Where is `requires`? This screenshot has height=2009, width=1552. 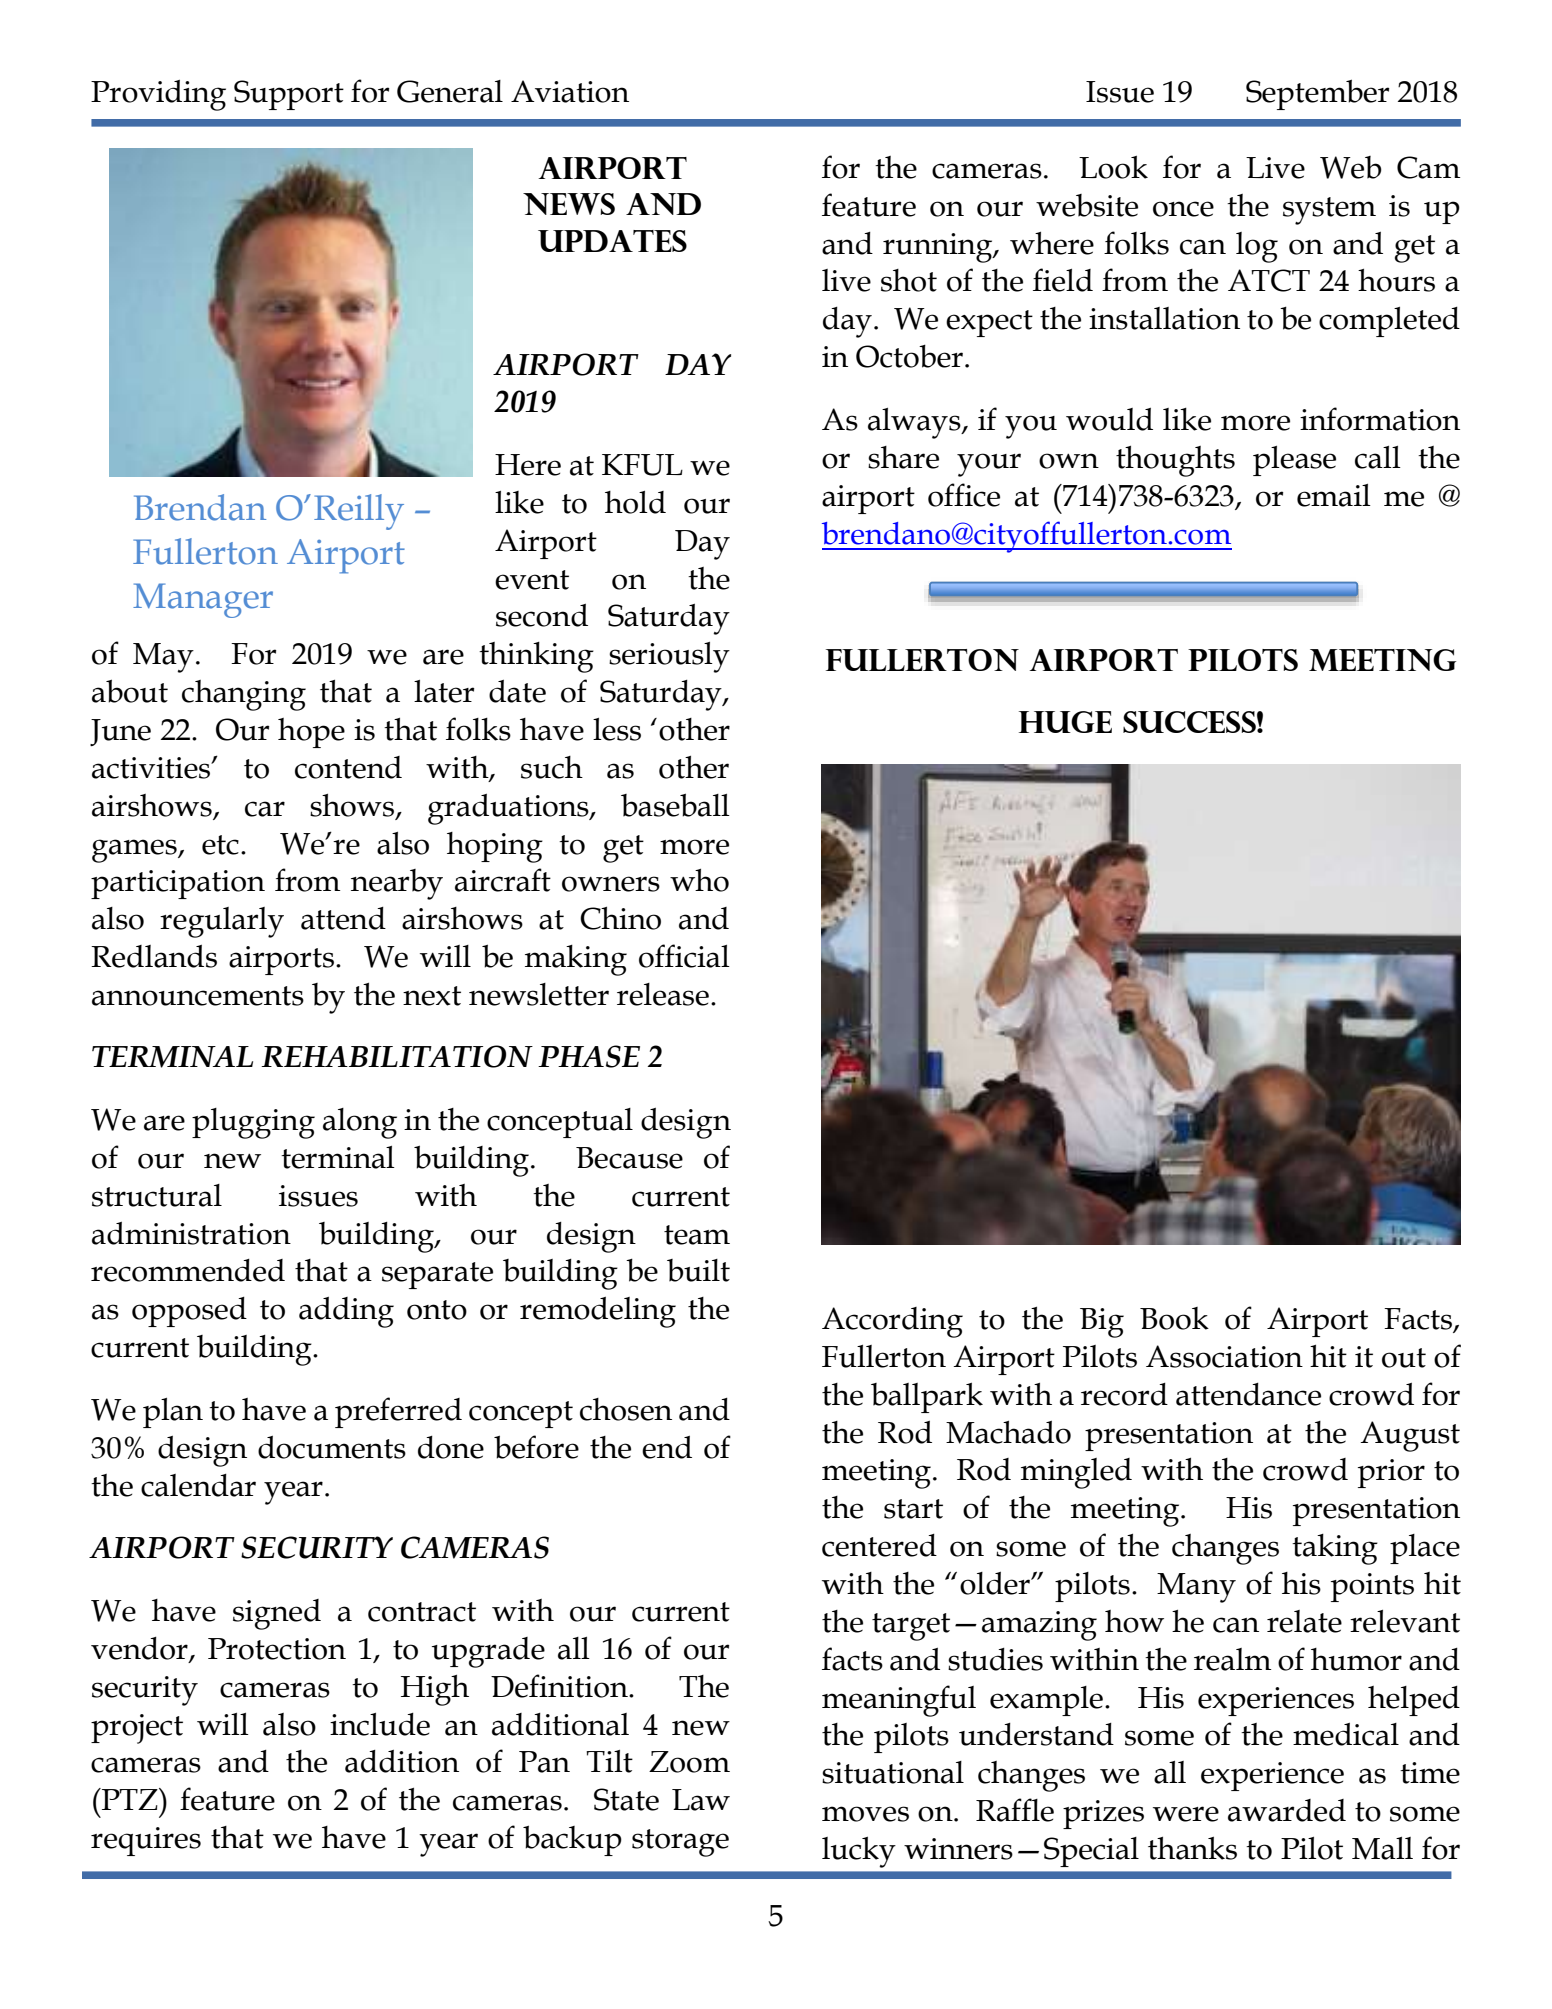
requires is located at coordinates (146, 1841).
